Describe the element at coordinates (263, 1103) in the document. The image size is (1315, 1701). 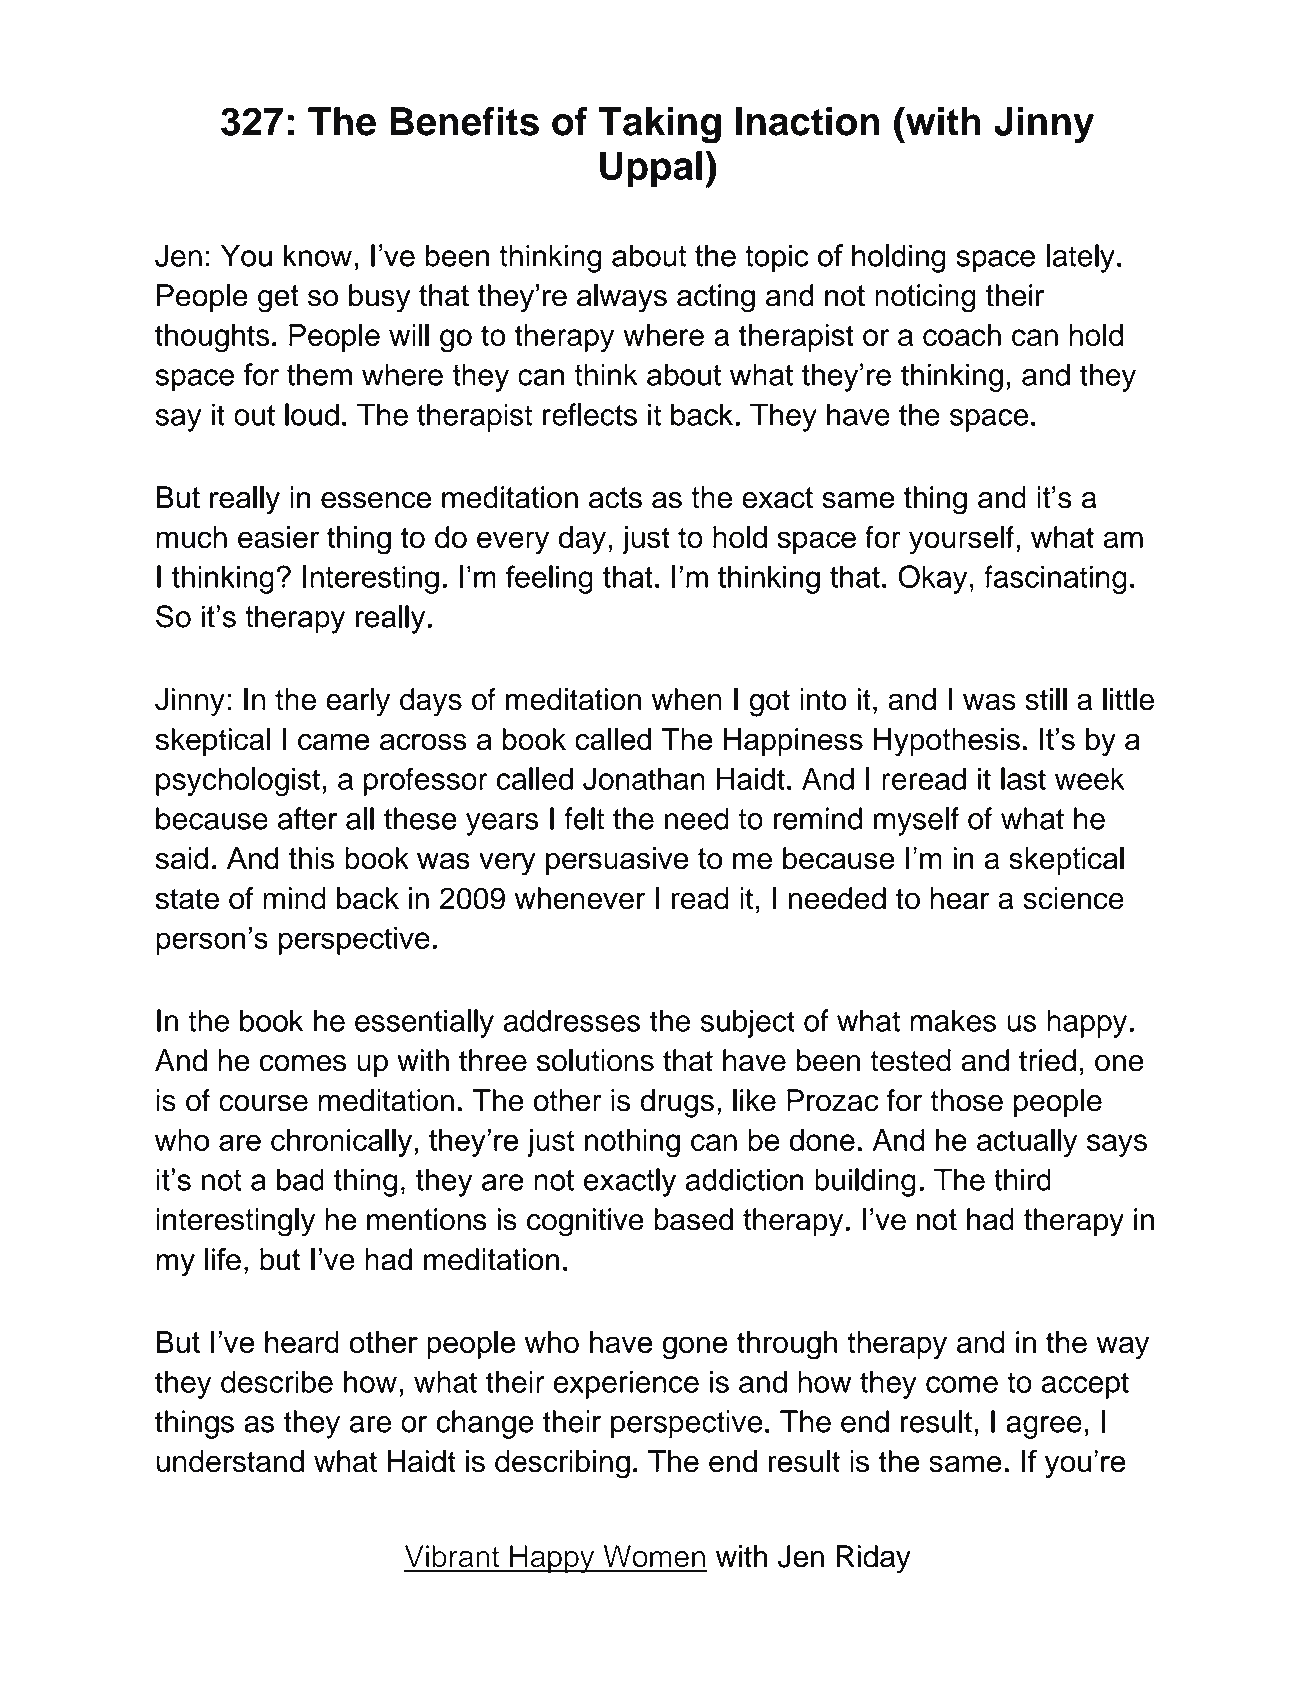
I see `course` at that location.
